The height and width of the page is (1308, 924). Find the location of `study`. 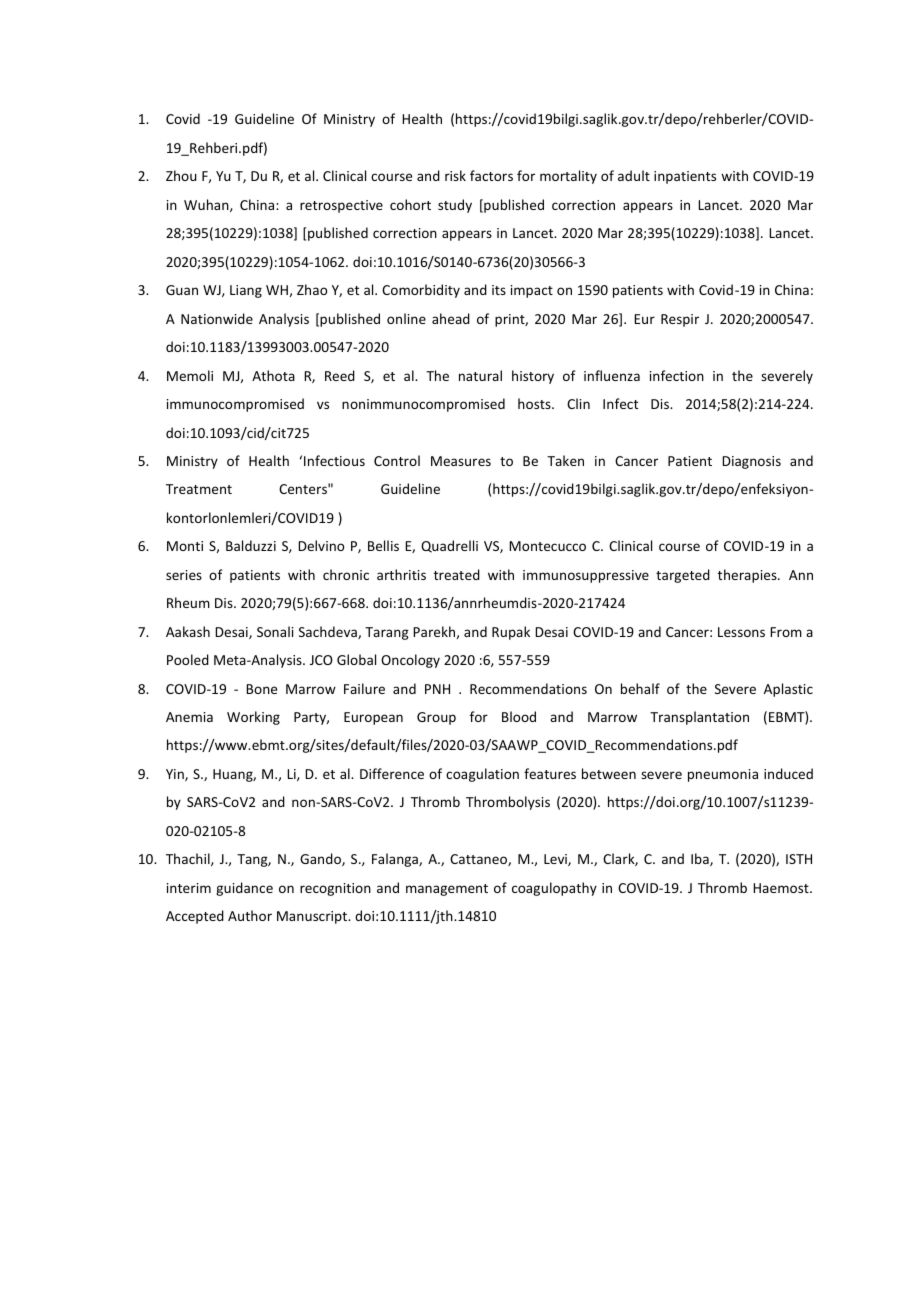

study is located at coordinates (455, 206).
